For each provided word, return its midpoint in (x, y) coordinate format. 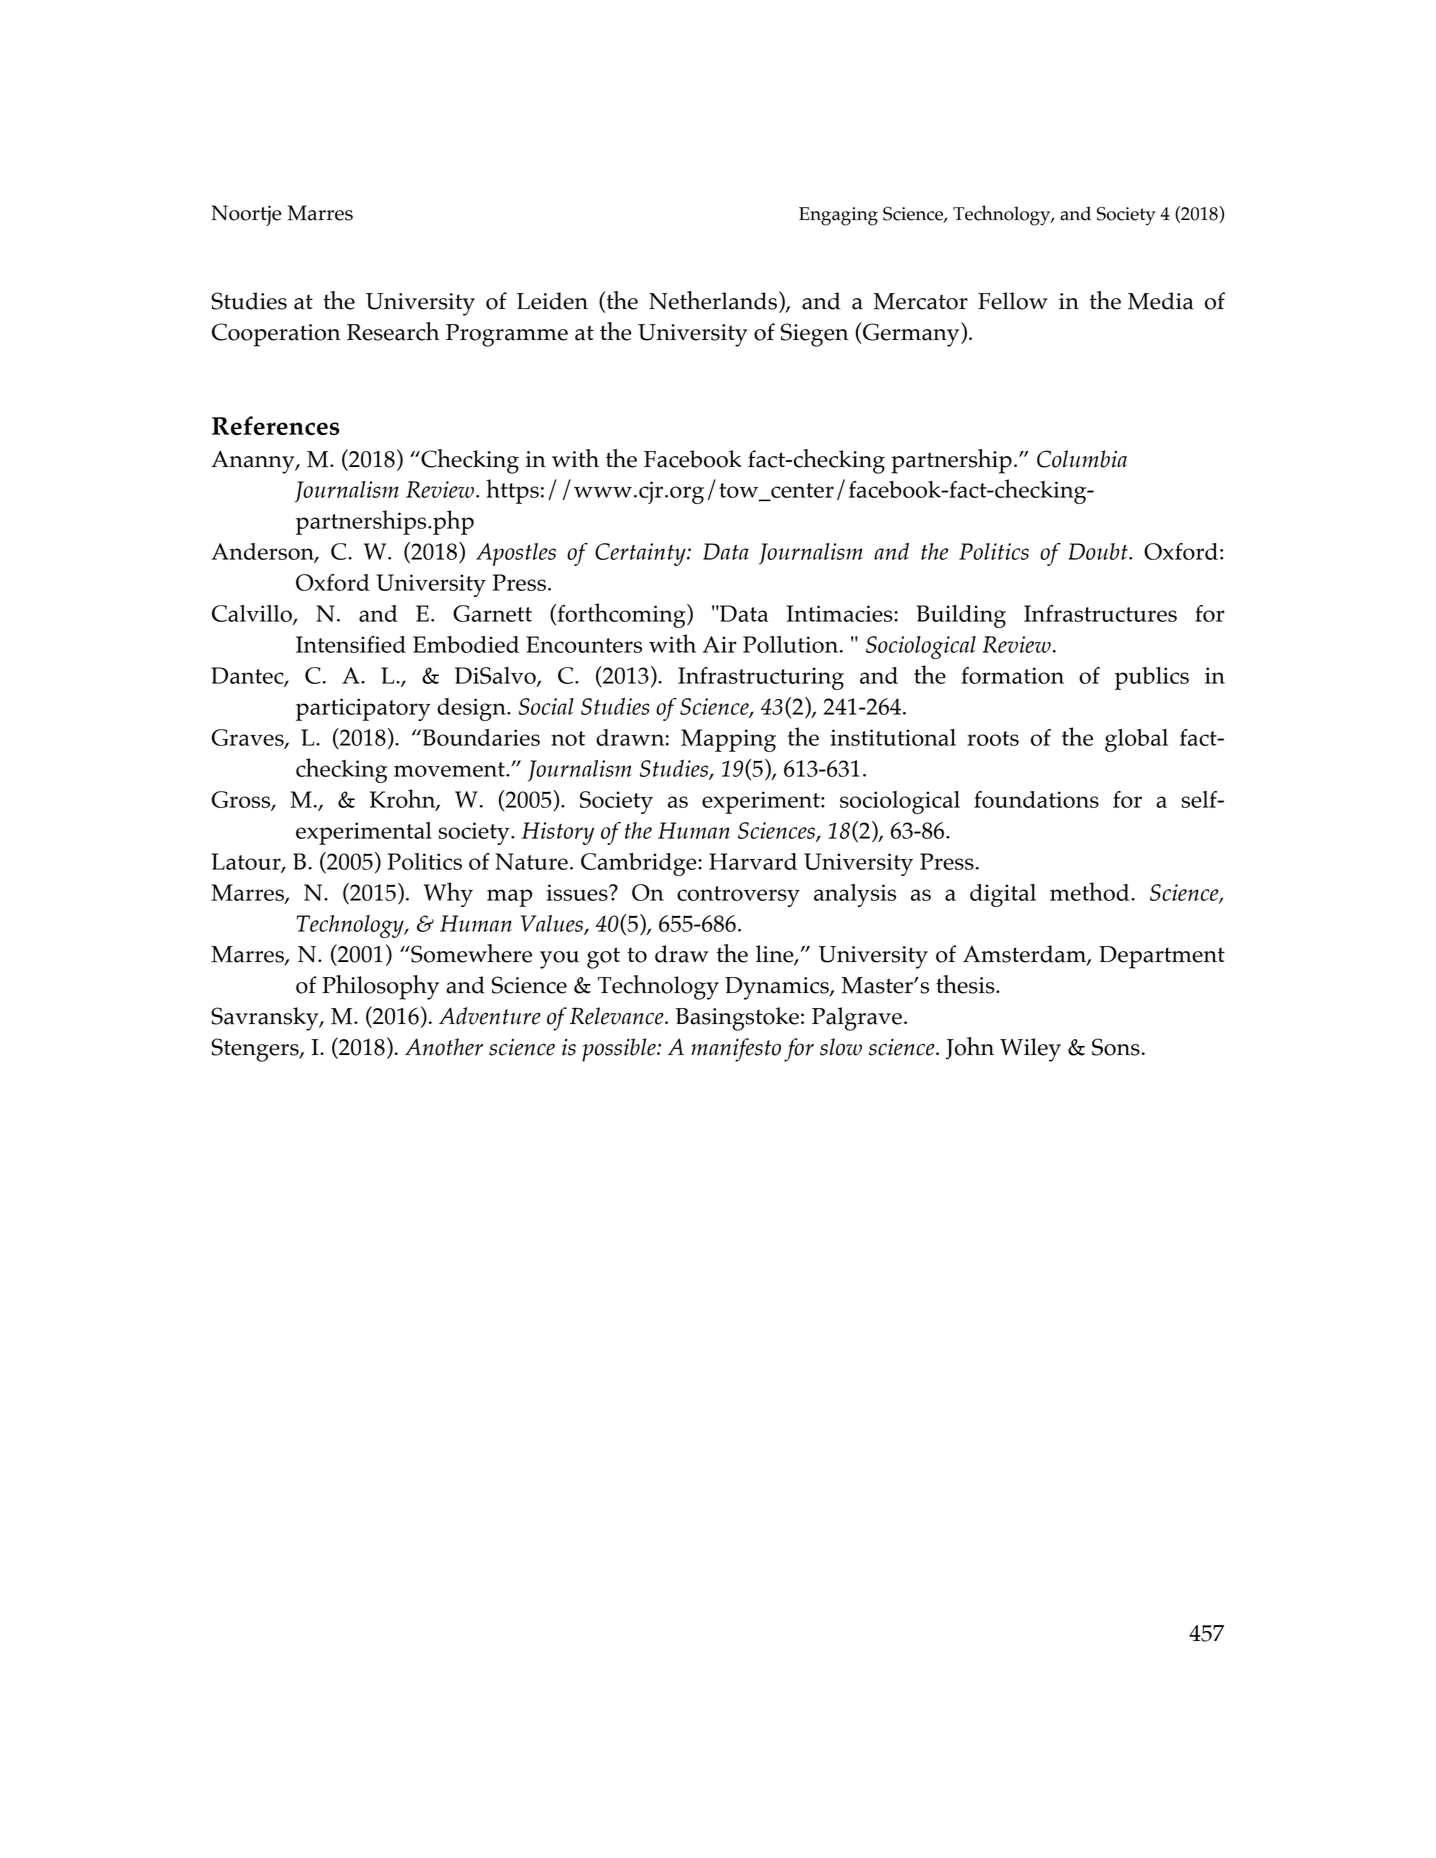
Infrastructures (1100, 613)
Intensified (351, 644)
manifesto (736, 1050)
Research (393, 331)
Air (719, 644)
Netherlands (713, 300)
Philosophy (380, 987)
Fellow (1013, 301)
